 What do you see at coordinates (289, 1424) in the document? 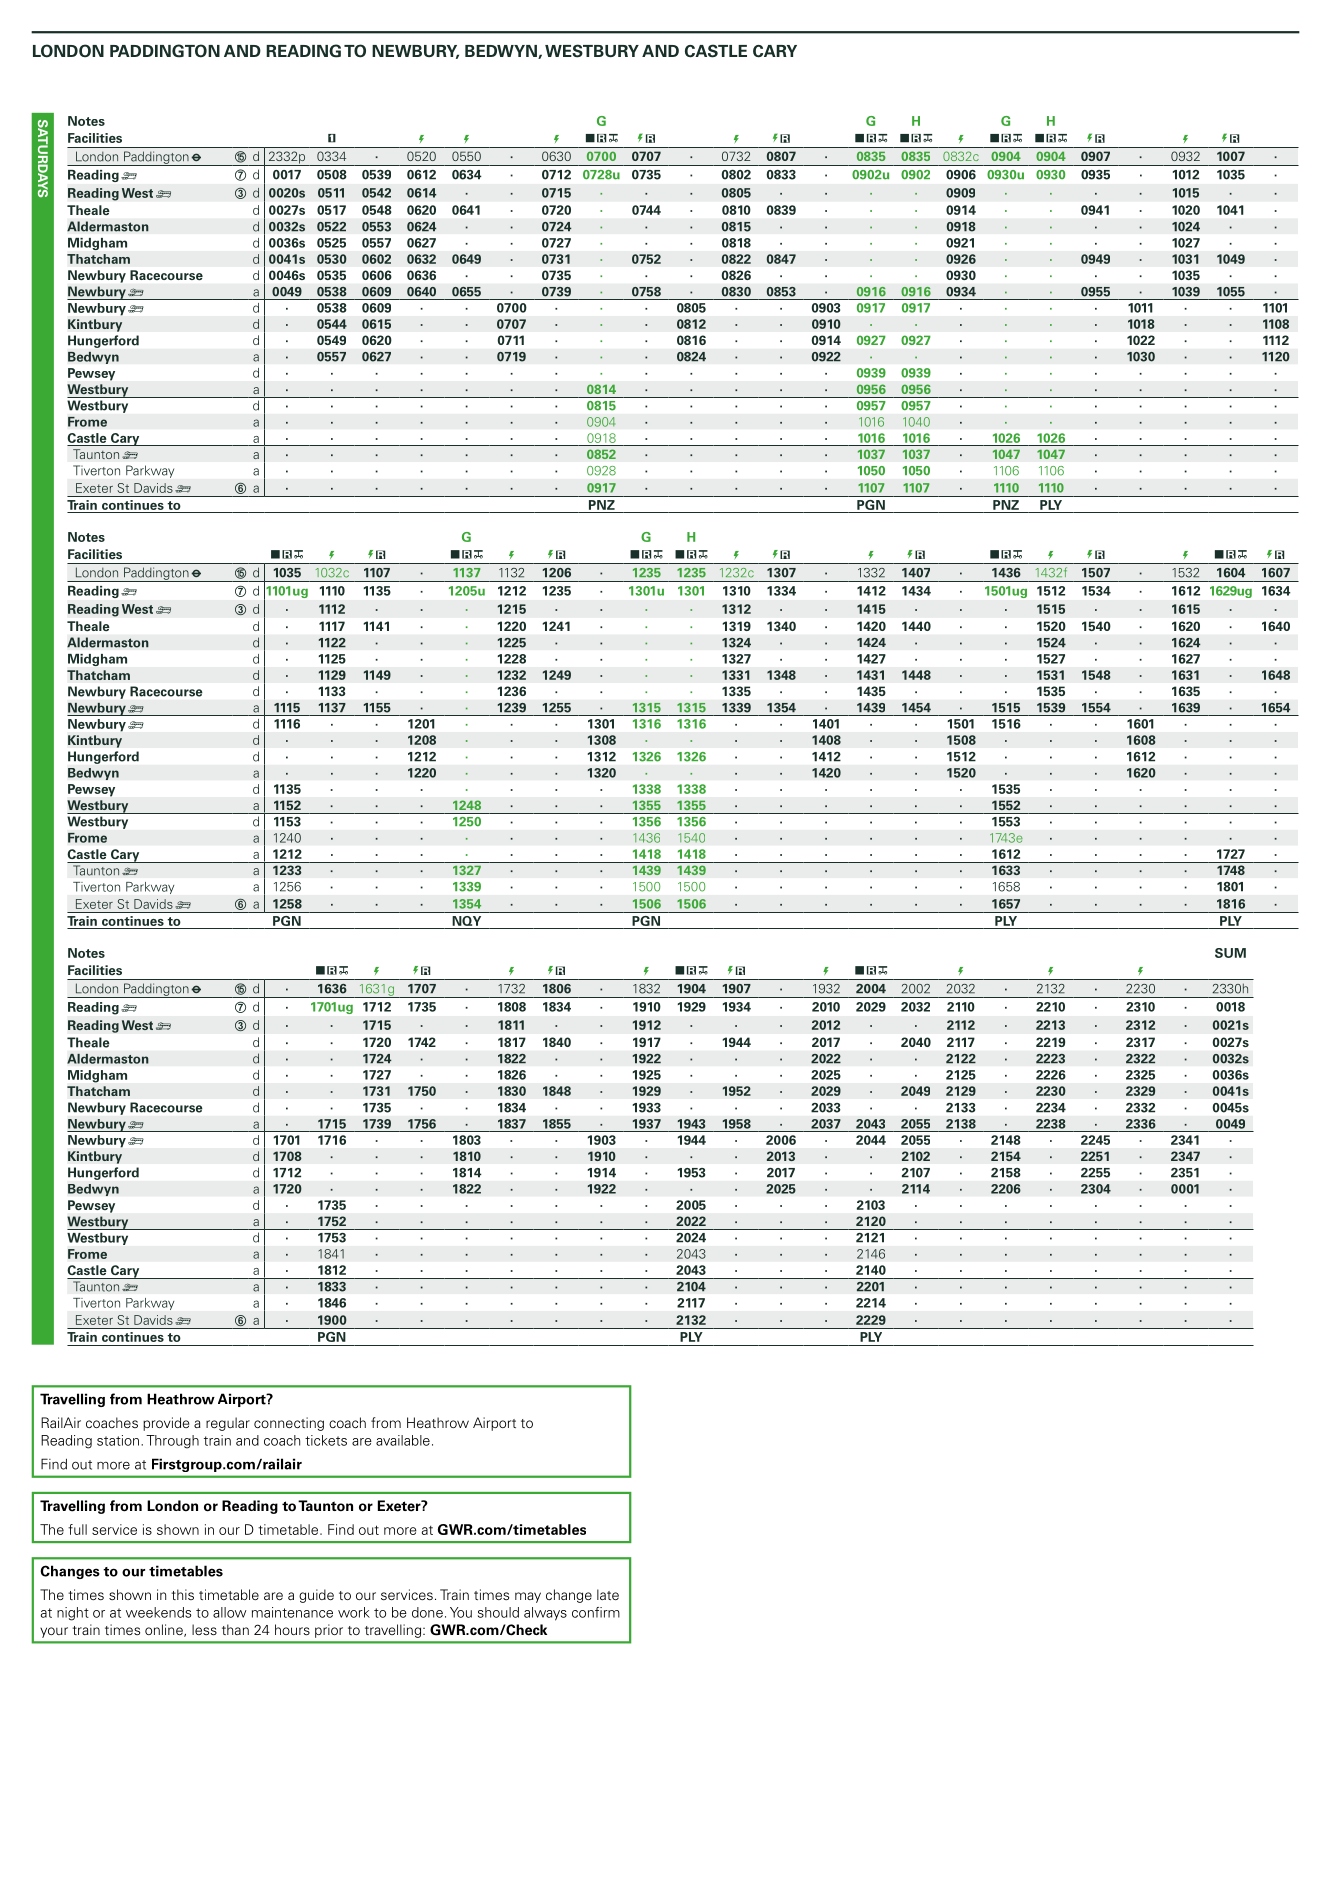
I see `connecting` at bounding box center [289, 1424].
